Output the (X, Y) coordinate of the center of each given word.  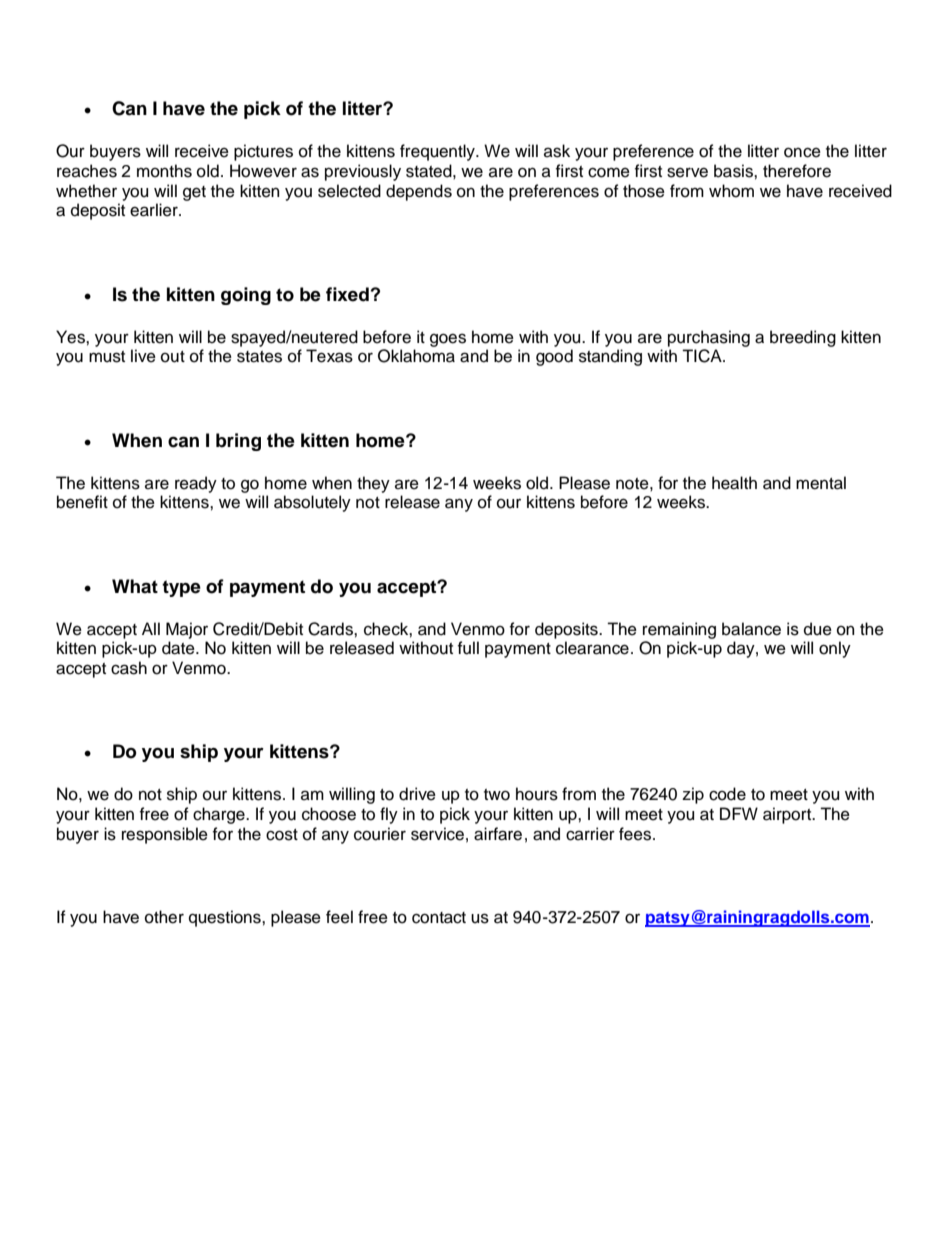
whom (731, 191)
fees (636, 834)
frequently (438, 152)
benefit (82, 502)
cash (129, 668)
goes (448, 340)
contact (439, 918)
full (468, 648)
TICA (703, 356)
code (727, 794)
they (373, 484)
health (734, 483)
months (164, 171)
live (143, 356)
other (164, 917)
